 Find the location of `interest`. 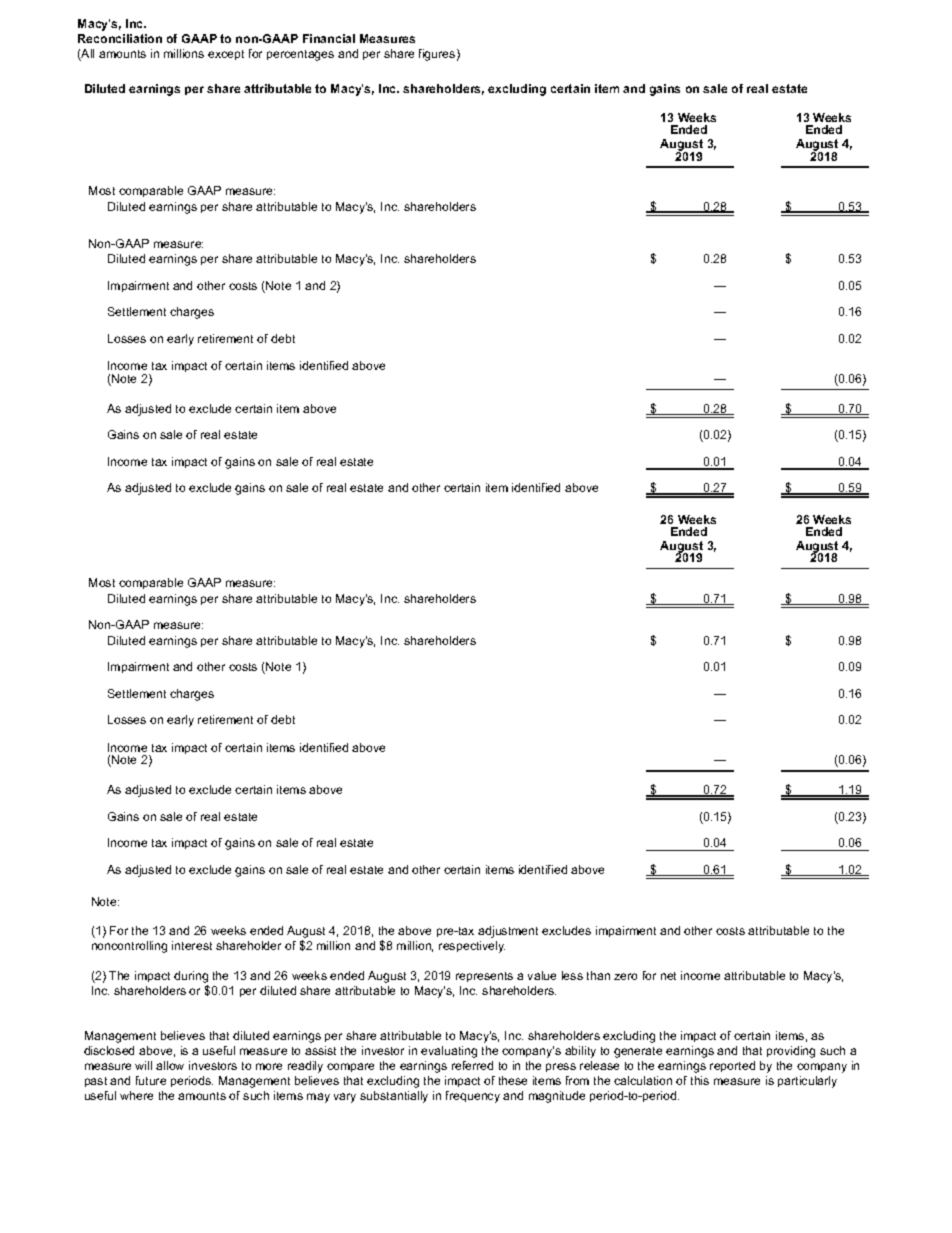

interest is located at coordinates (192, 945).
